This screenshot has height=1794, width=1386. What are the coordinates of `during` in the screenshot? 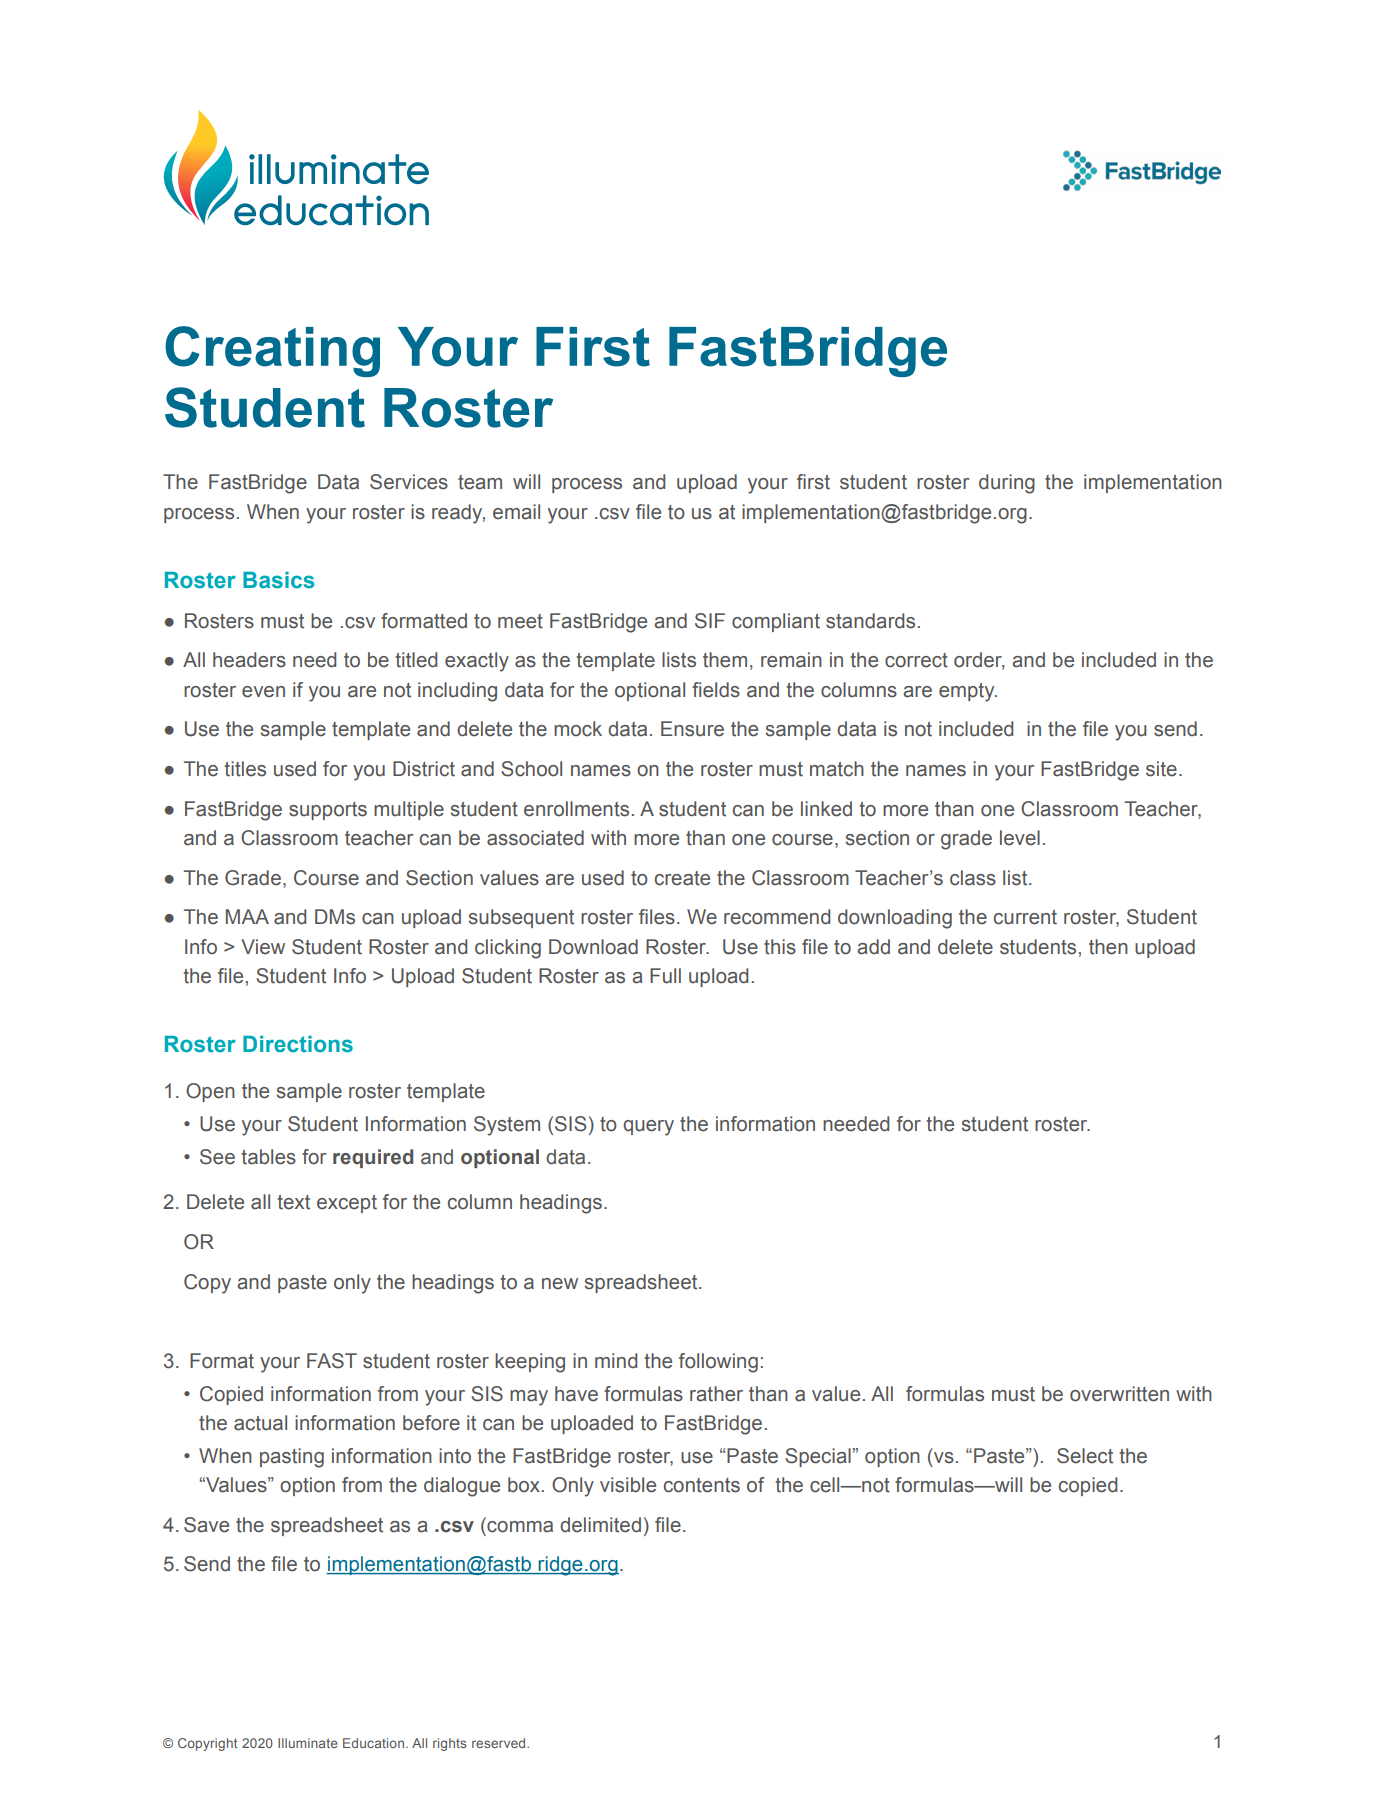 It's located at (1007, 484).
